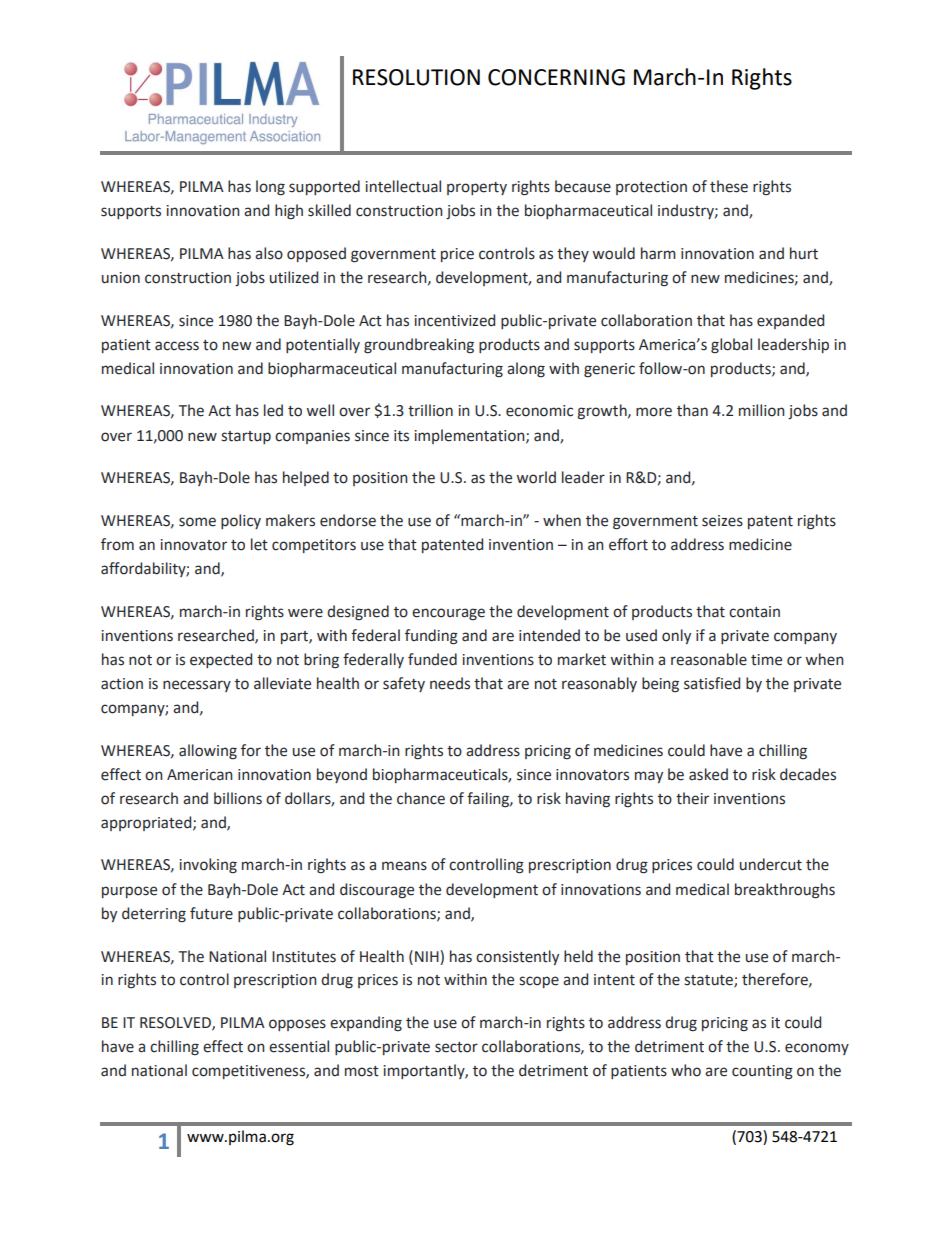  I want to click on contain, so click(754, 612).
